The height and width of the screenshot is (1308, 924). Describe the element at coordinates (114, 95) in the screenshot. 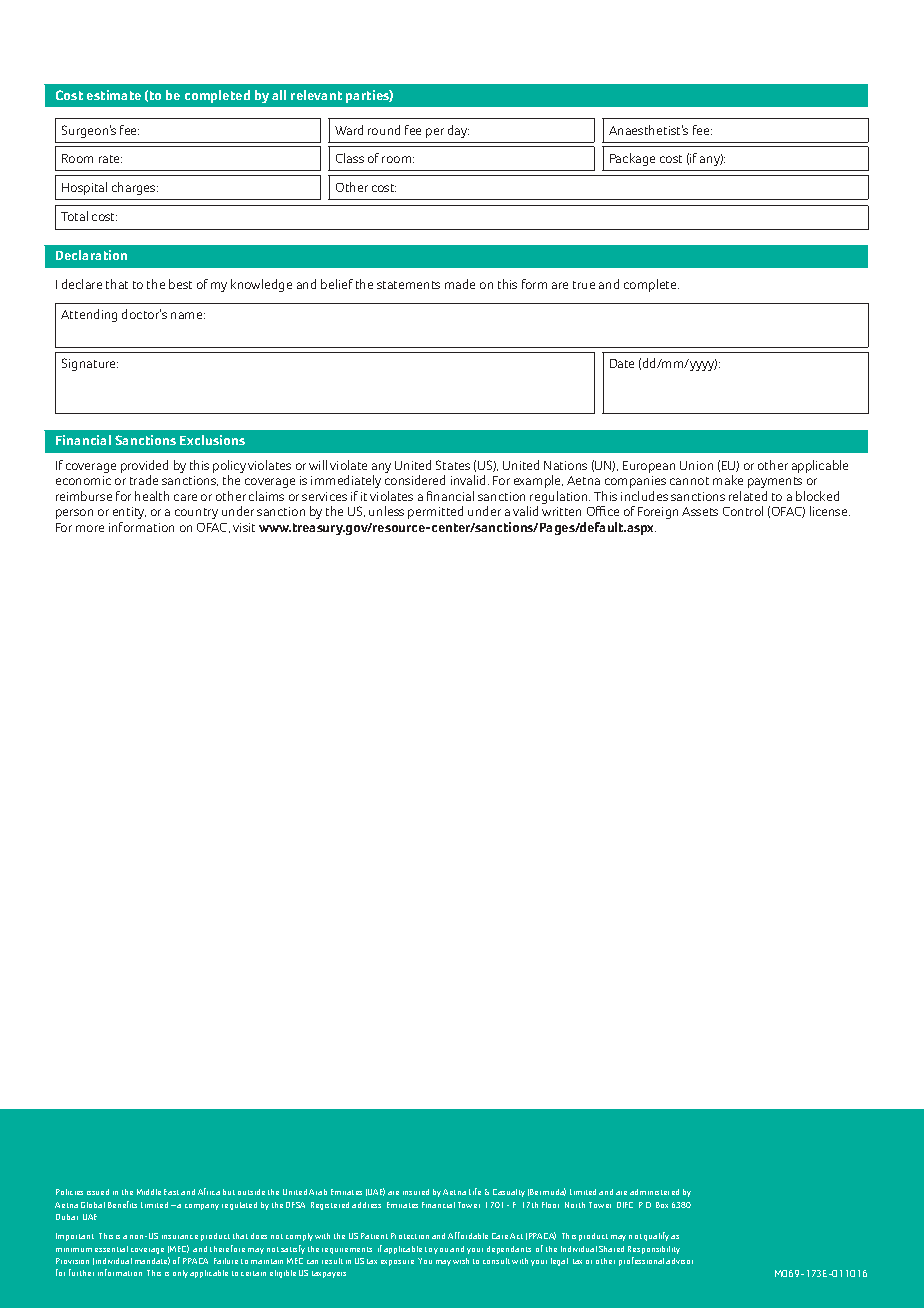

I see `estimate` at that location.
